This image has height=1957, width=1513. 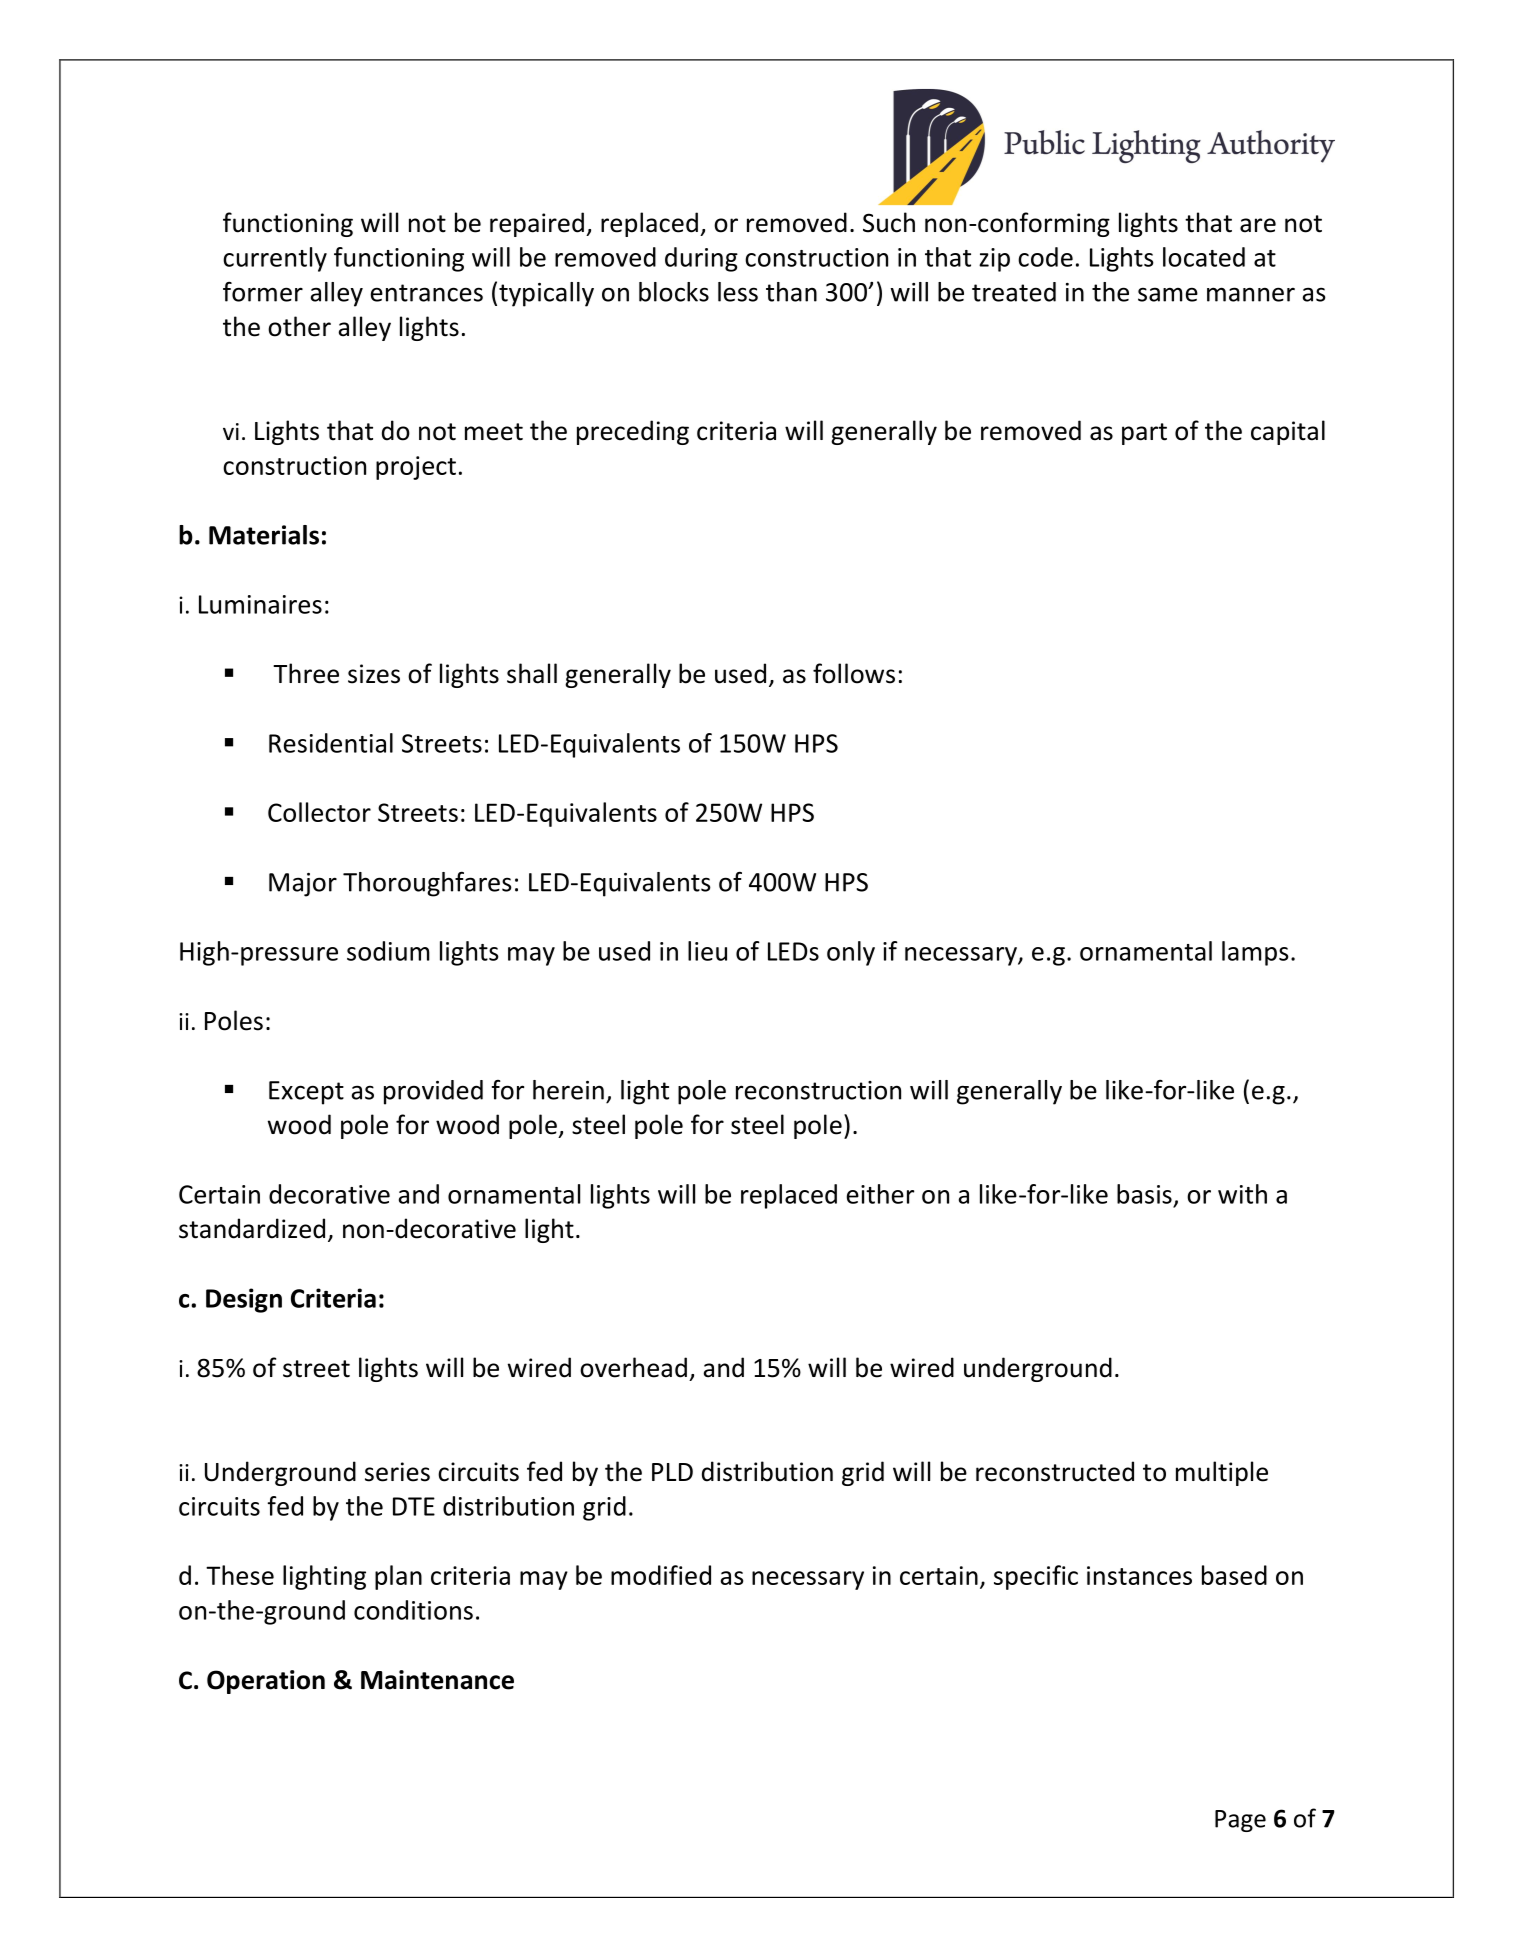 What do you see at coordinates (1255, 953) in the image?
I see `lamps` at bounding box center [1255, 953].
